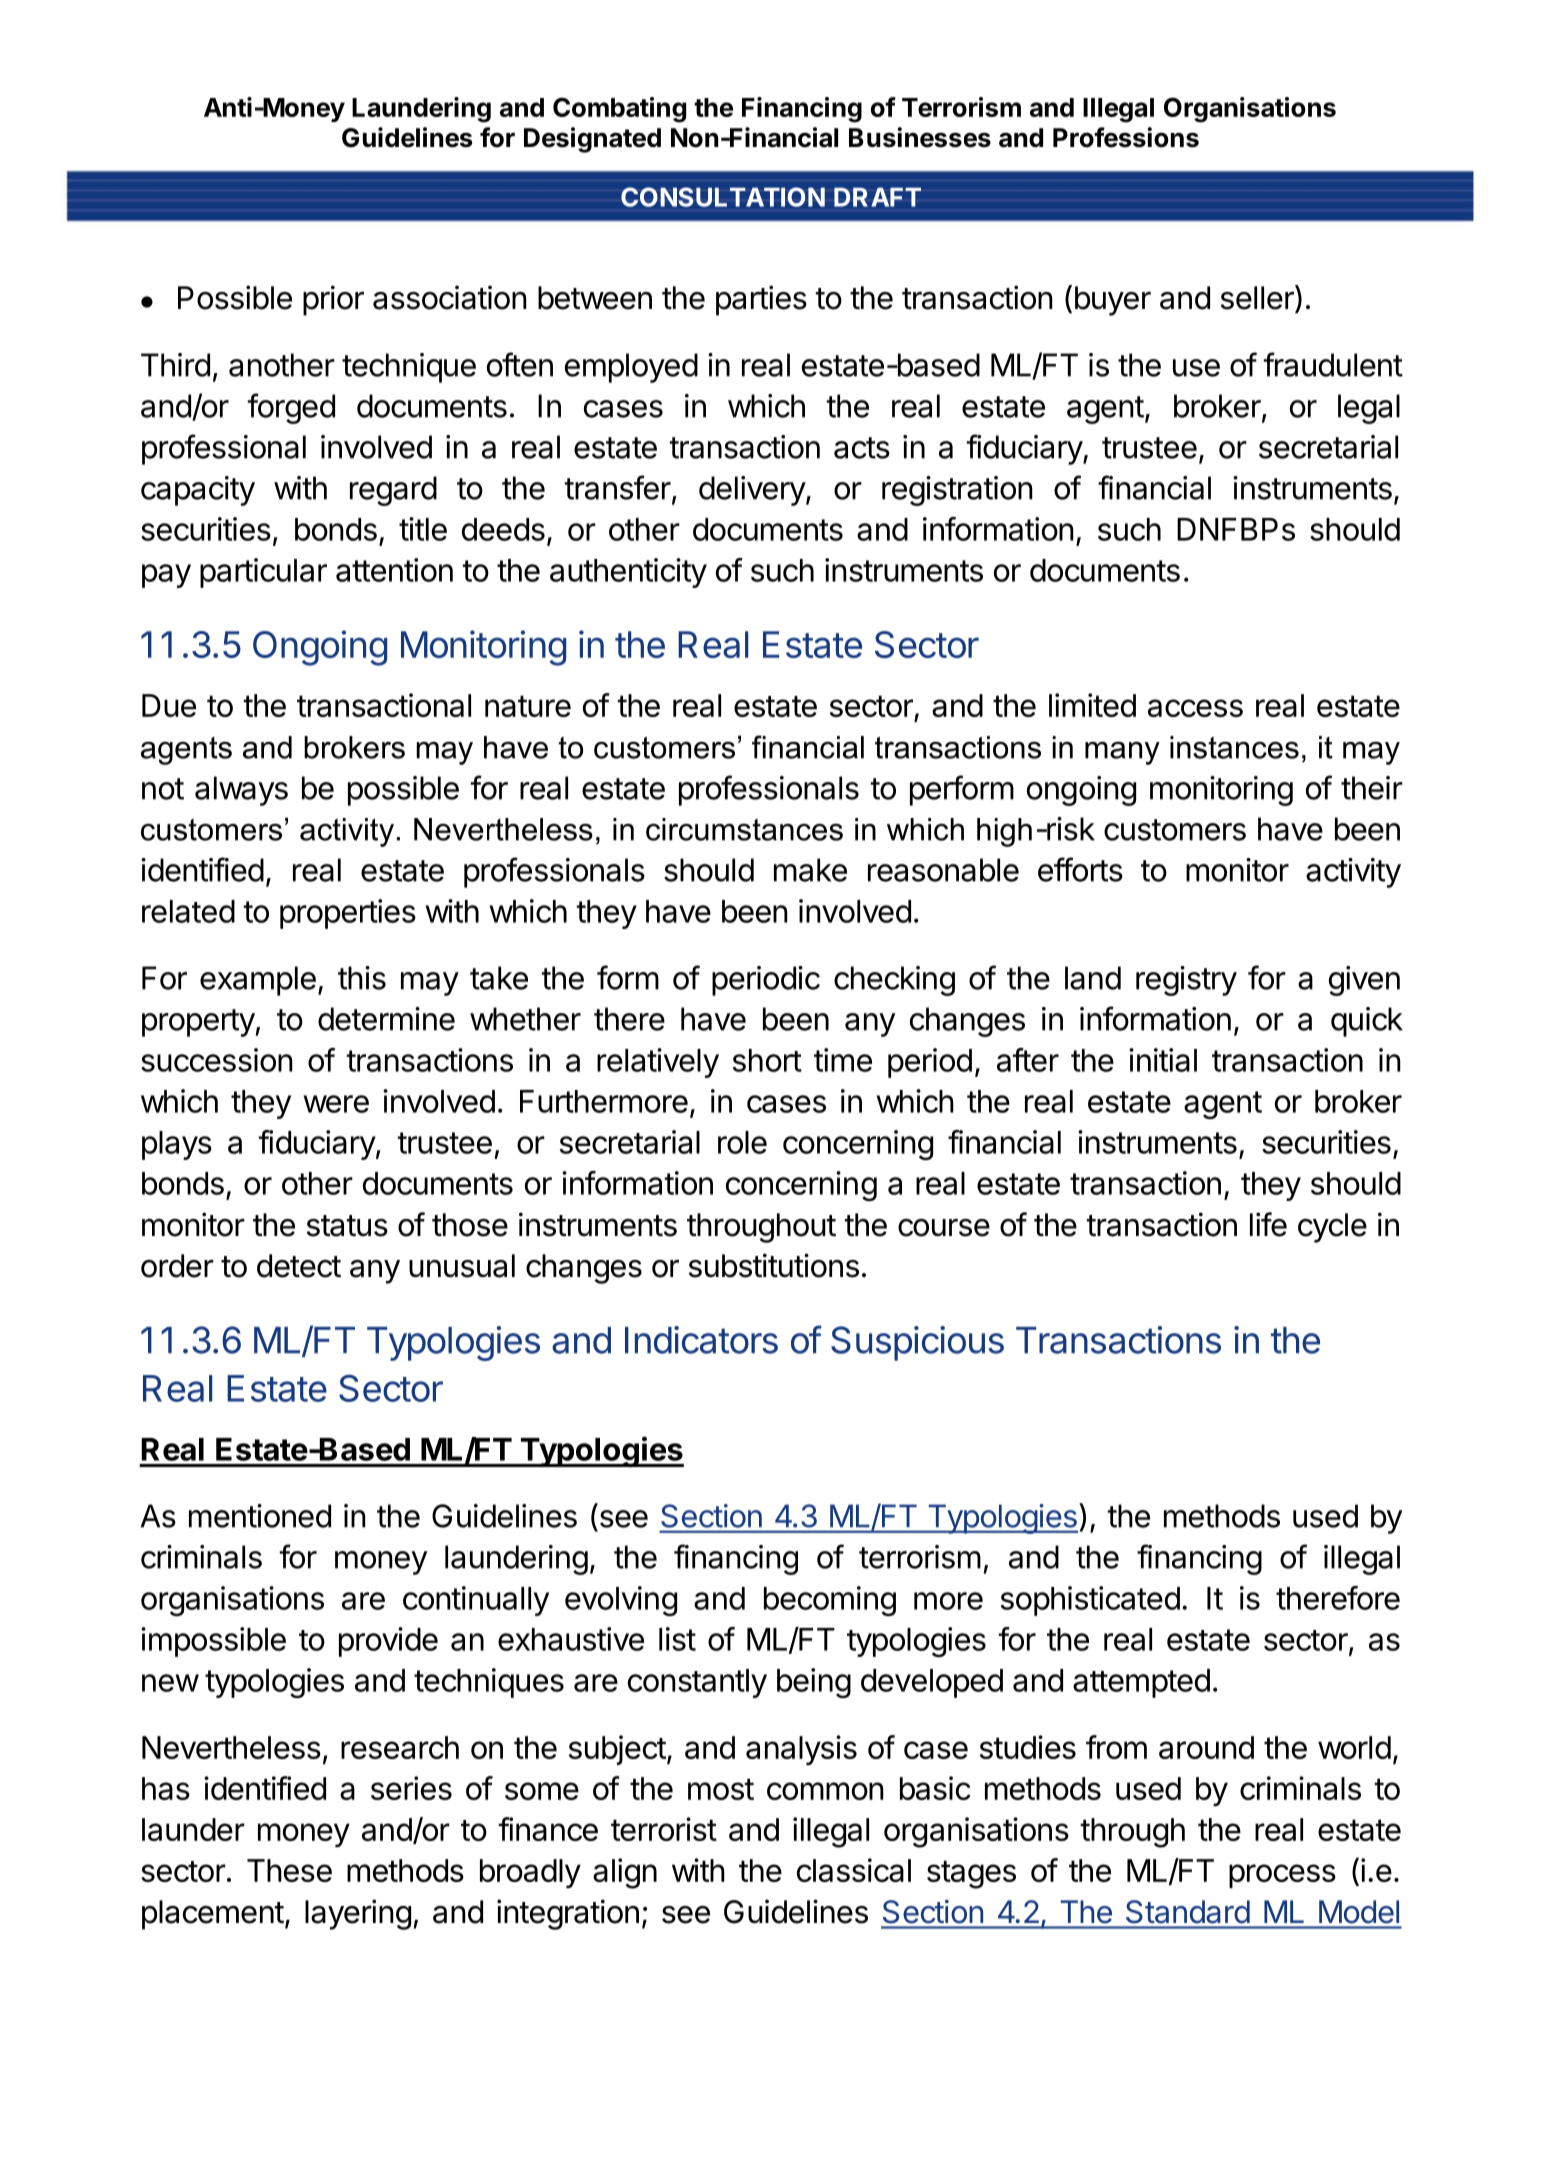 The image size is (1541, 2179). Describe the element at coordinates (1186, 981) in the image. I see `registry` at that location.
